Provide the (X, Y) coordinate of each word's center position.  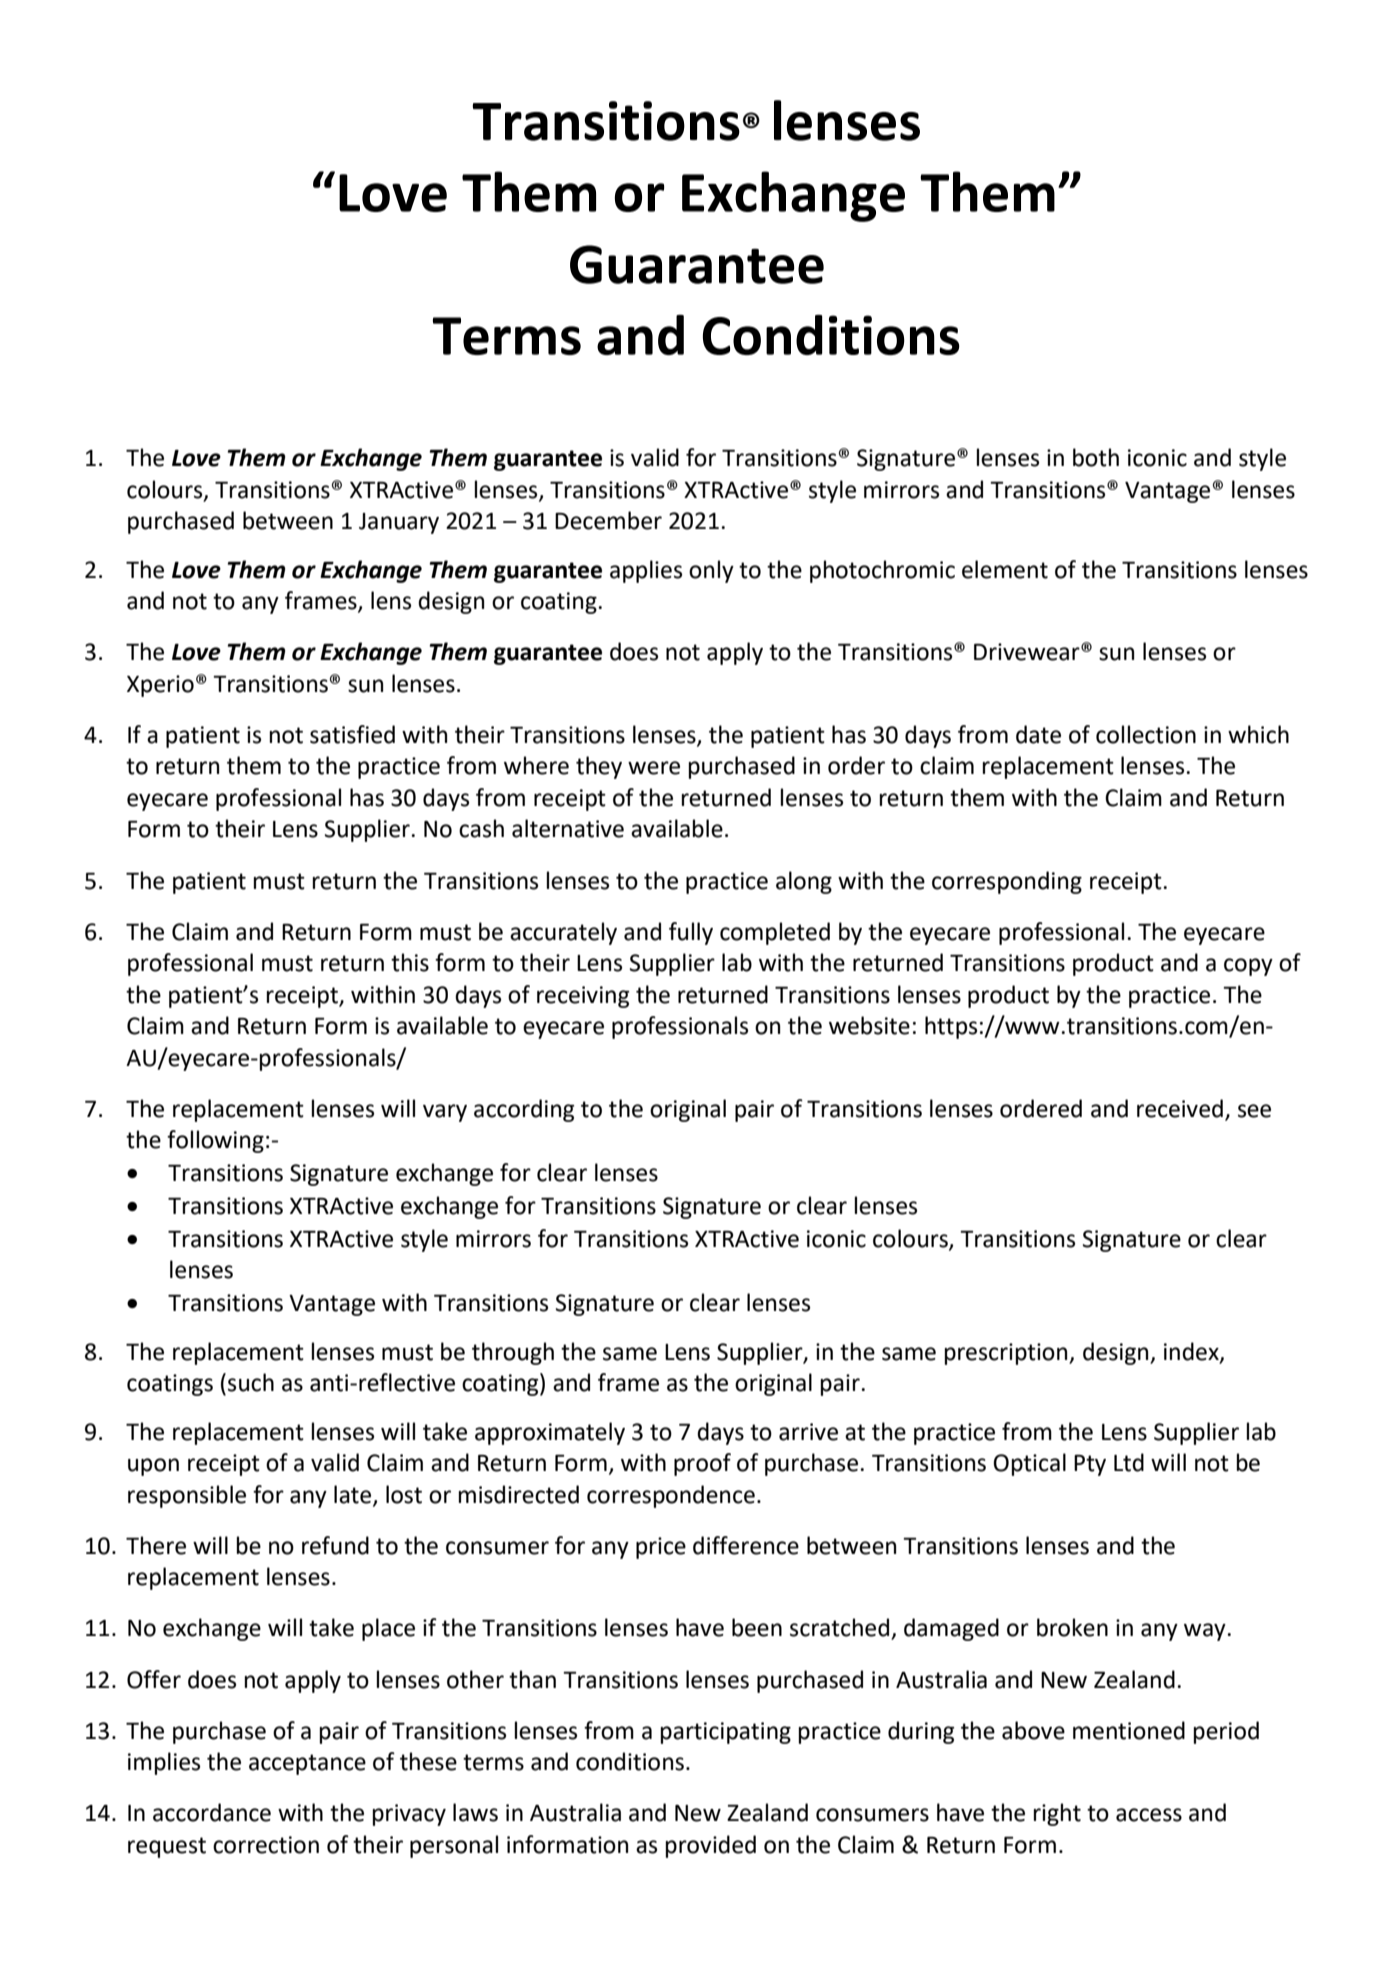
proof (702, 1464)
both (1096, 457)
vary (445, 1113)
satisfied (352, 734)
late (354, 1495)
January (399, 523)
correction (266, 1845)
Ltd (1129, 1462)
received (1180, 1108)
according (524, 1110)
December (608, 520)
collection (1146, 734)
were (654, 768)
